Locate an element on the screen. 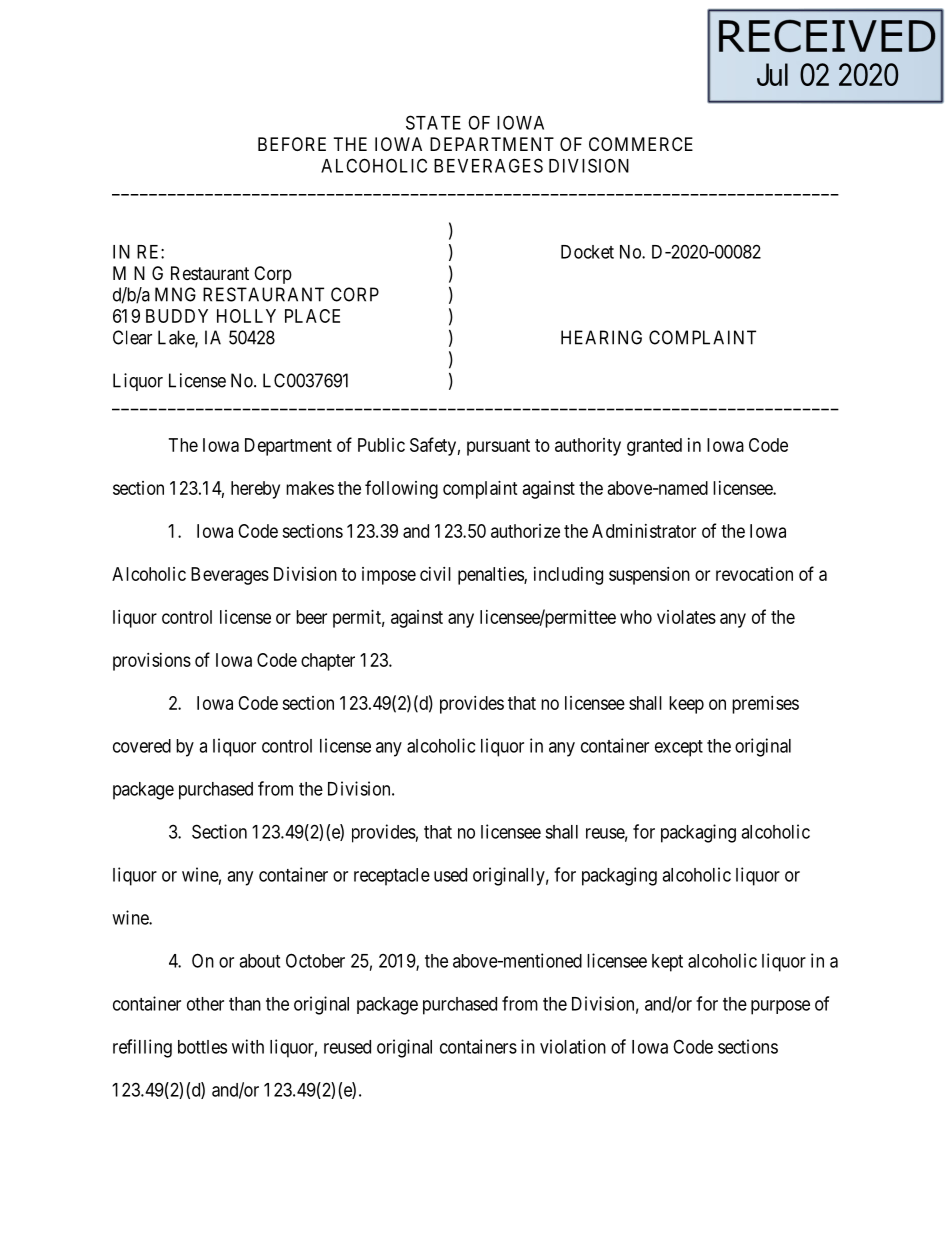  other is located at coordinates (205, 1004).
